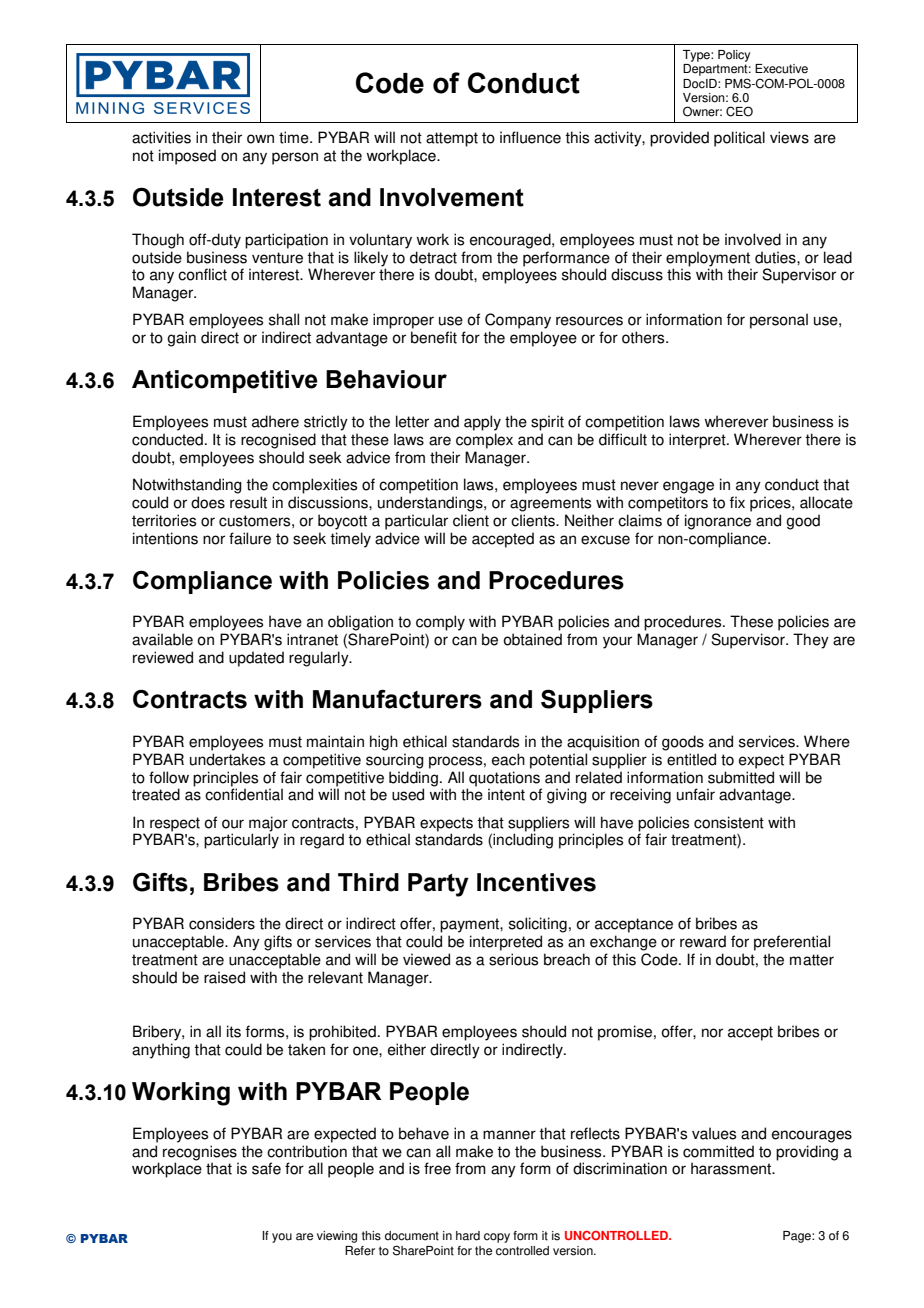 The width and height of the page is (924, 1308). I want to click on updated, so click(256, 659).
